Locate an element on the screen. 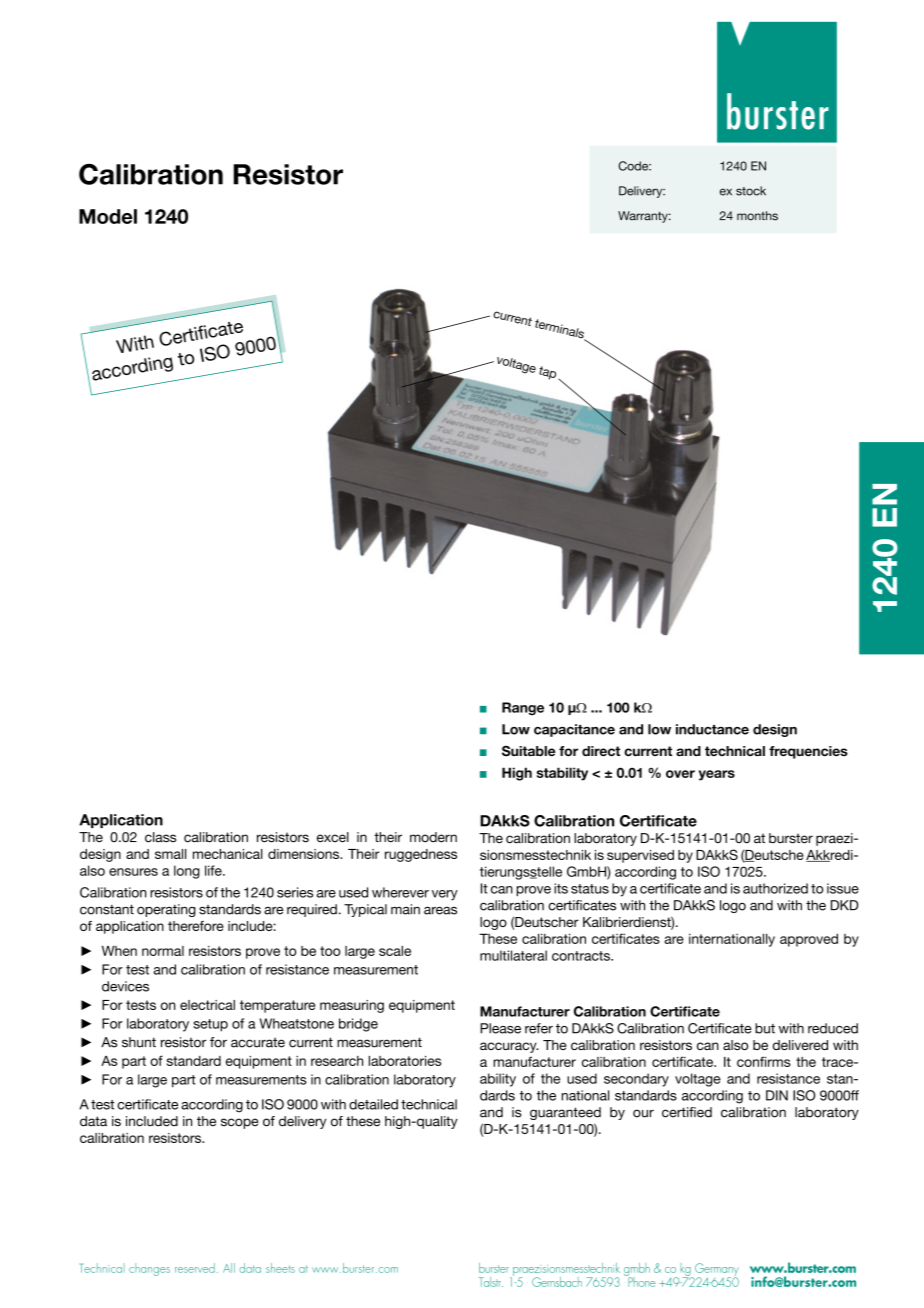 Image resolution: width=924 pixels, height=1308 pixels. stock is located at coordinates (751, 191).
